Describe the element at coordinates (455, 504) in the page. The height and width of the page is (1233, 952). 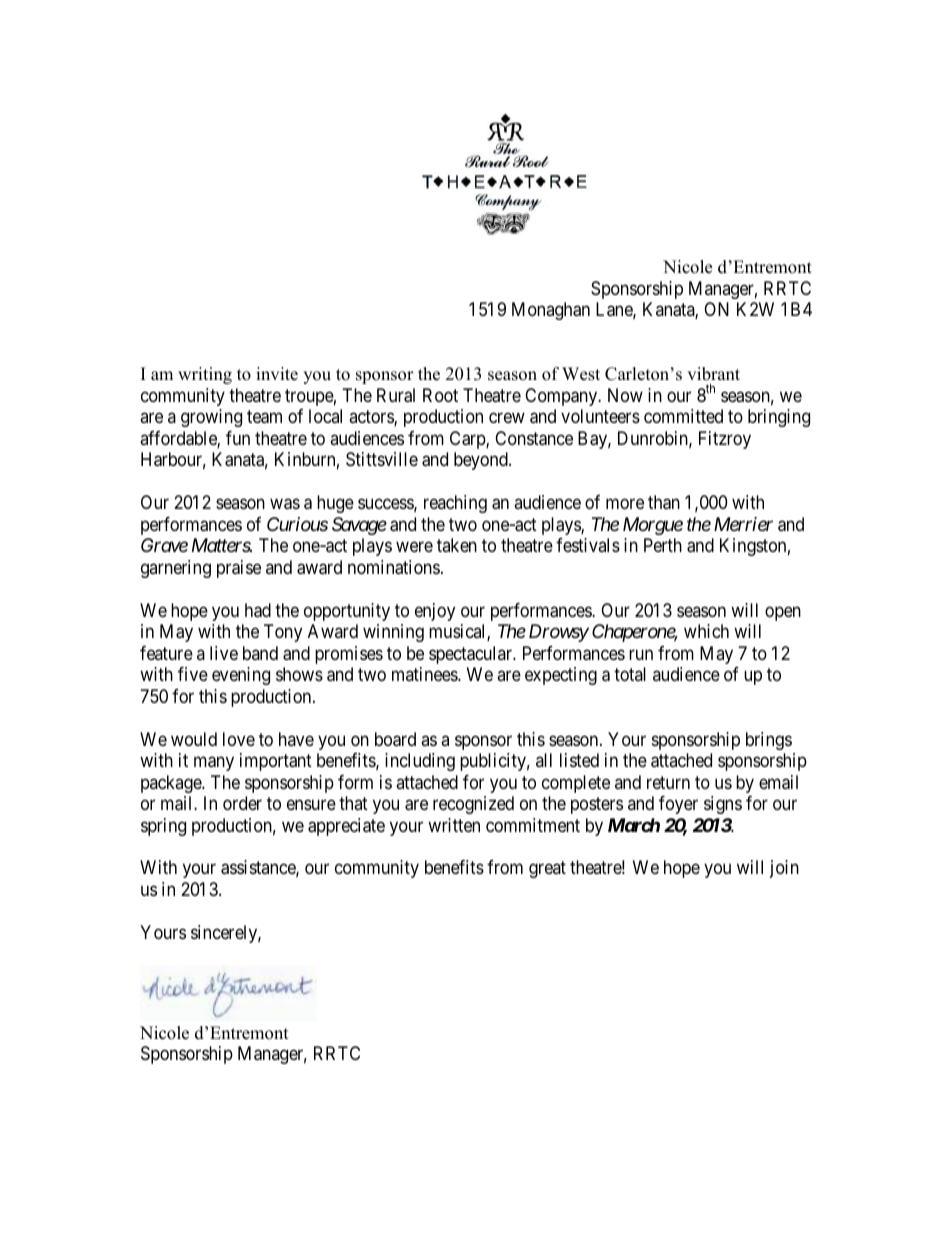
I see `reaching` at that location.
